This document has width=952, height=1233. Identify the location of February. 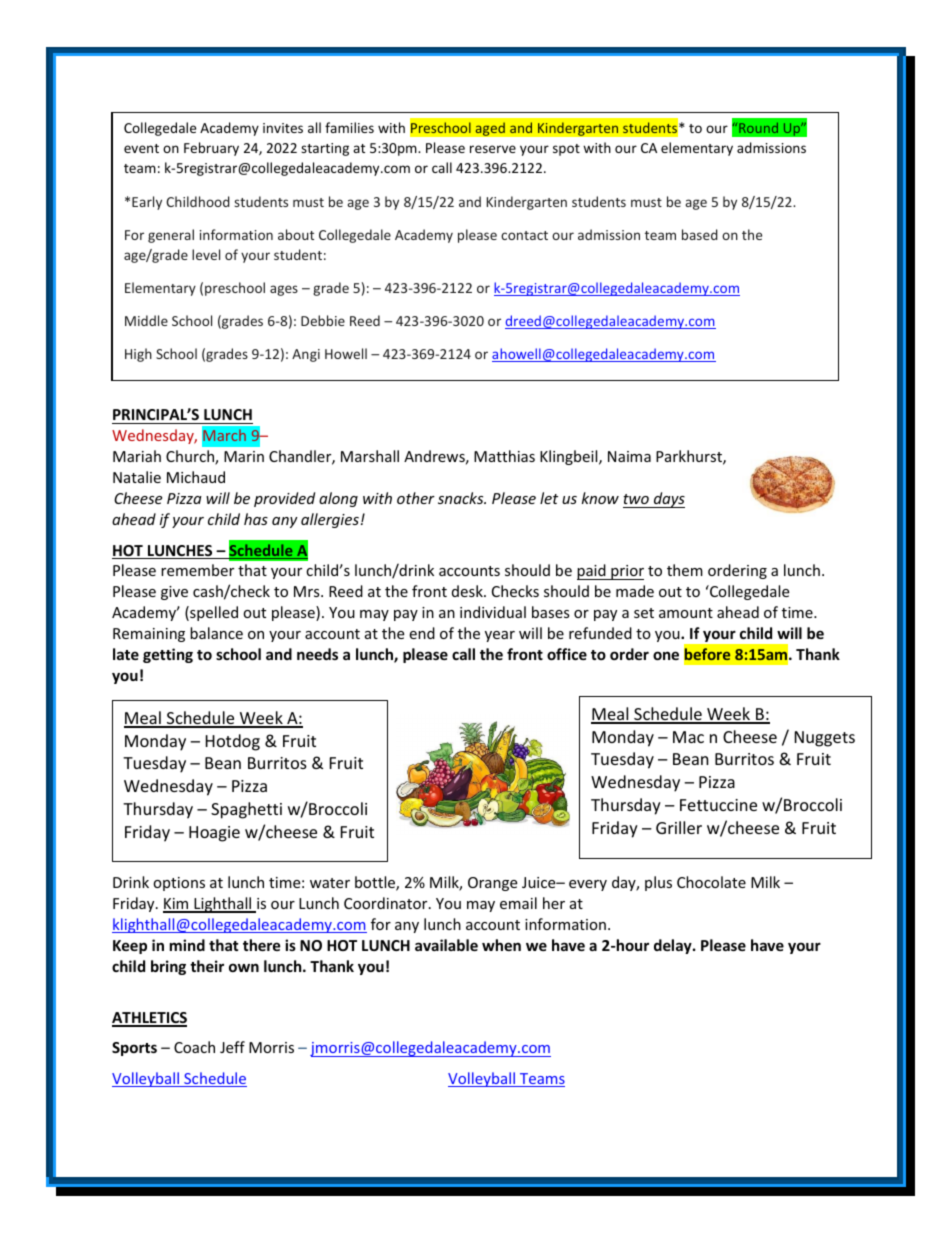
(211, 149).
